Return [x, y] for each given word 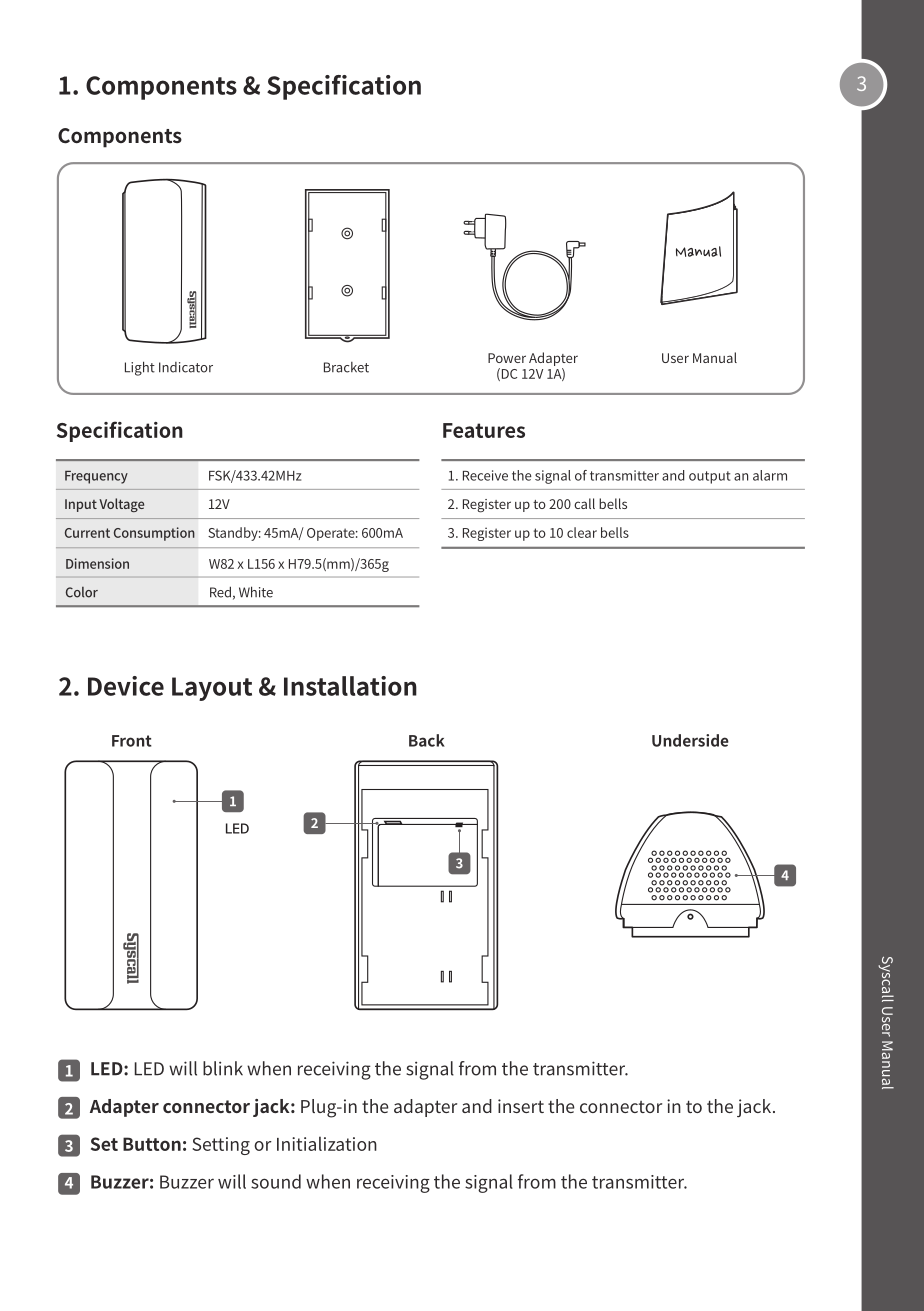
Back [427, 740]
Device [126, 686]
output [710, 477]
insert [521, 1106]
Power [507, 358]
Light [140, 368]
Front [132, 741]
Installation [350, 686]
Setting [221, 1146]
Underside [690, 740]
